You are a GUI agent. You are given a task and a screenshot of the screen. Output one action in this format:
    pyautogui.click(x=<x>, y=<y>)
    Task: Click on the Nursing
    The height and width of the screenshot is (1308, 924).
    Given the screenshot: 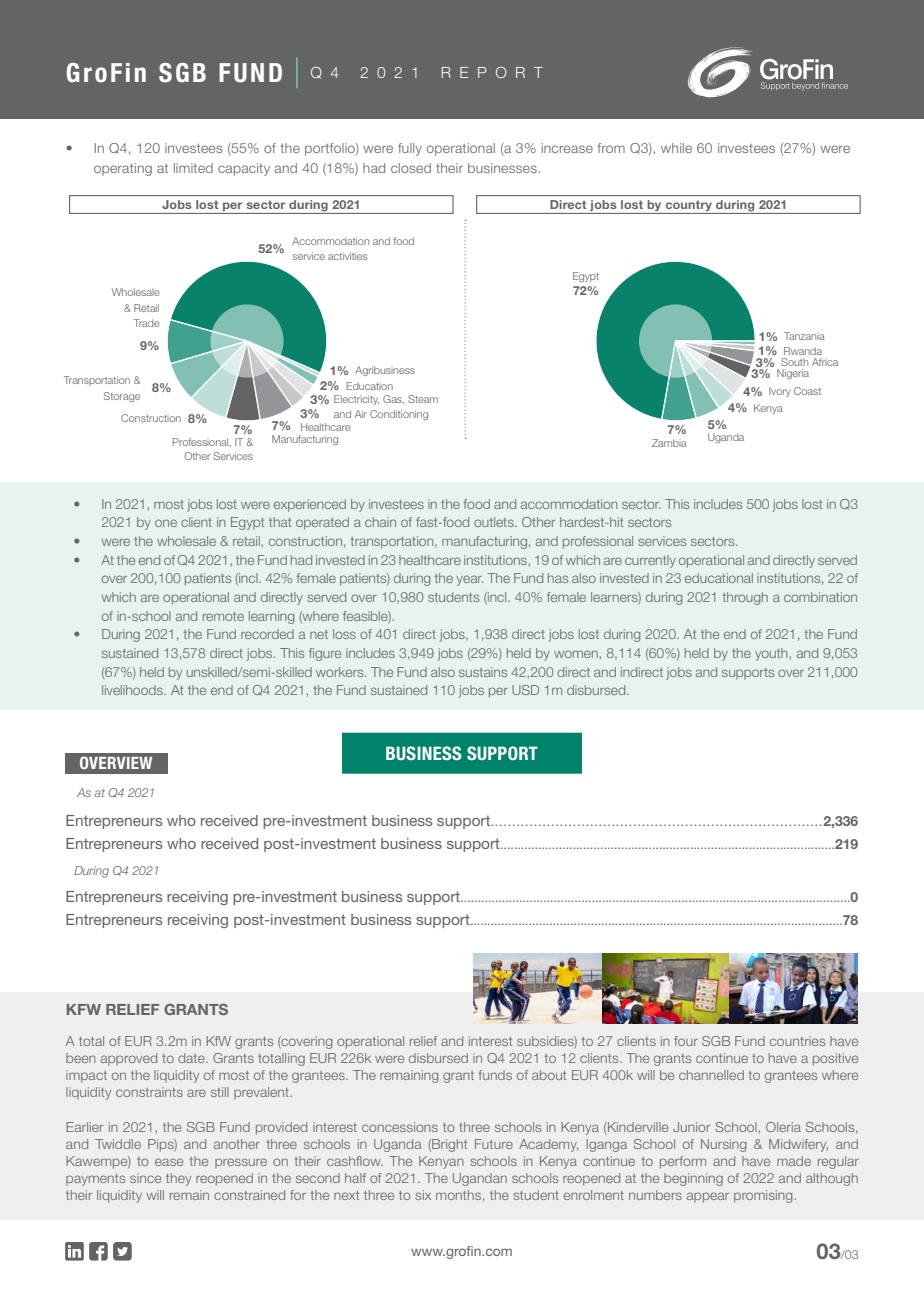 What is the action you would take?
    pyautogui.click(x=723, y=1145)
